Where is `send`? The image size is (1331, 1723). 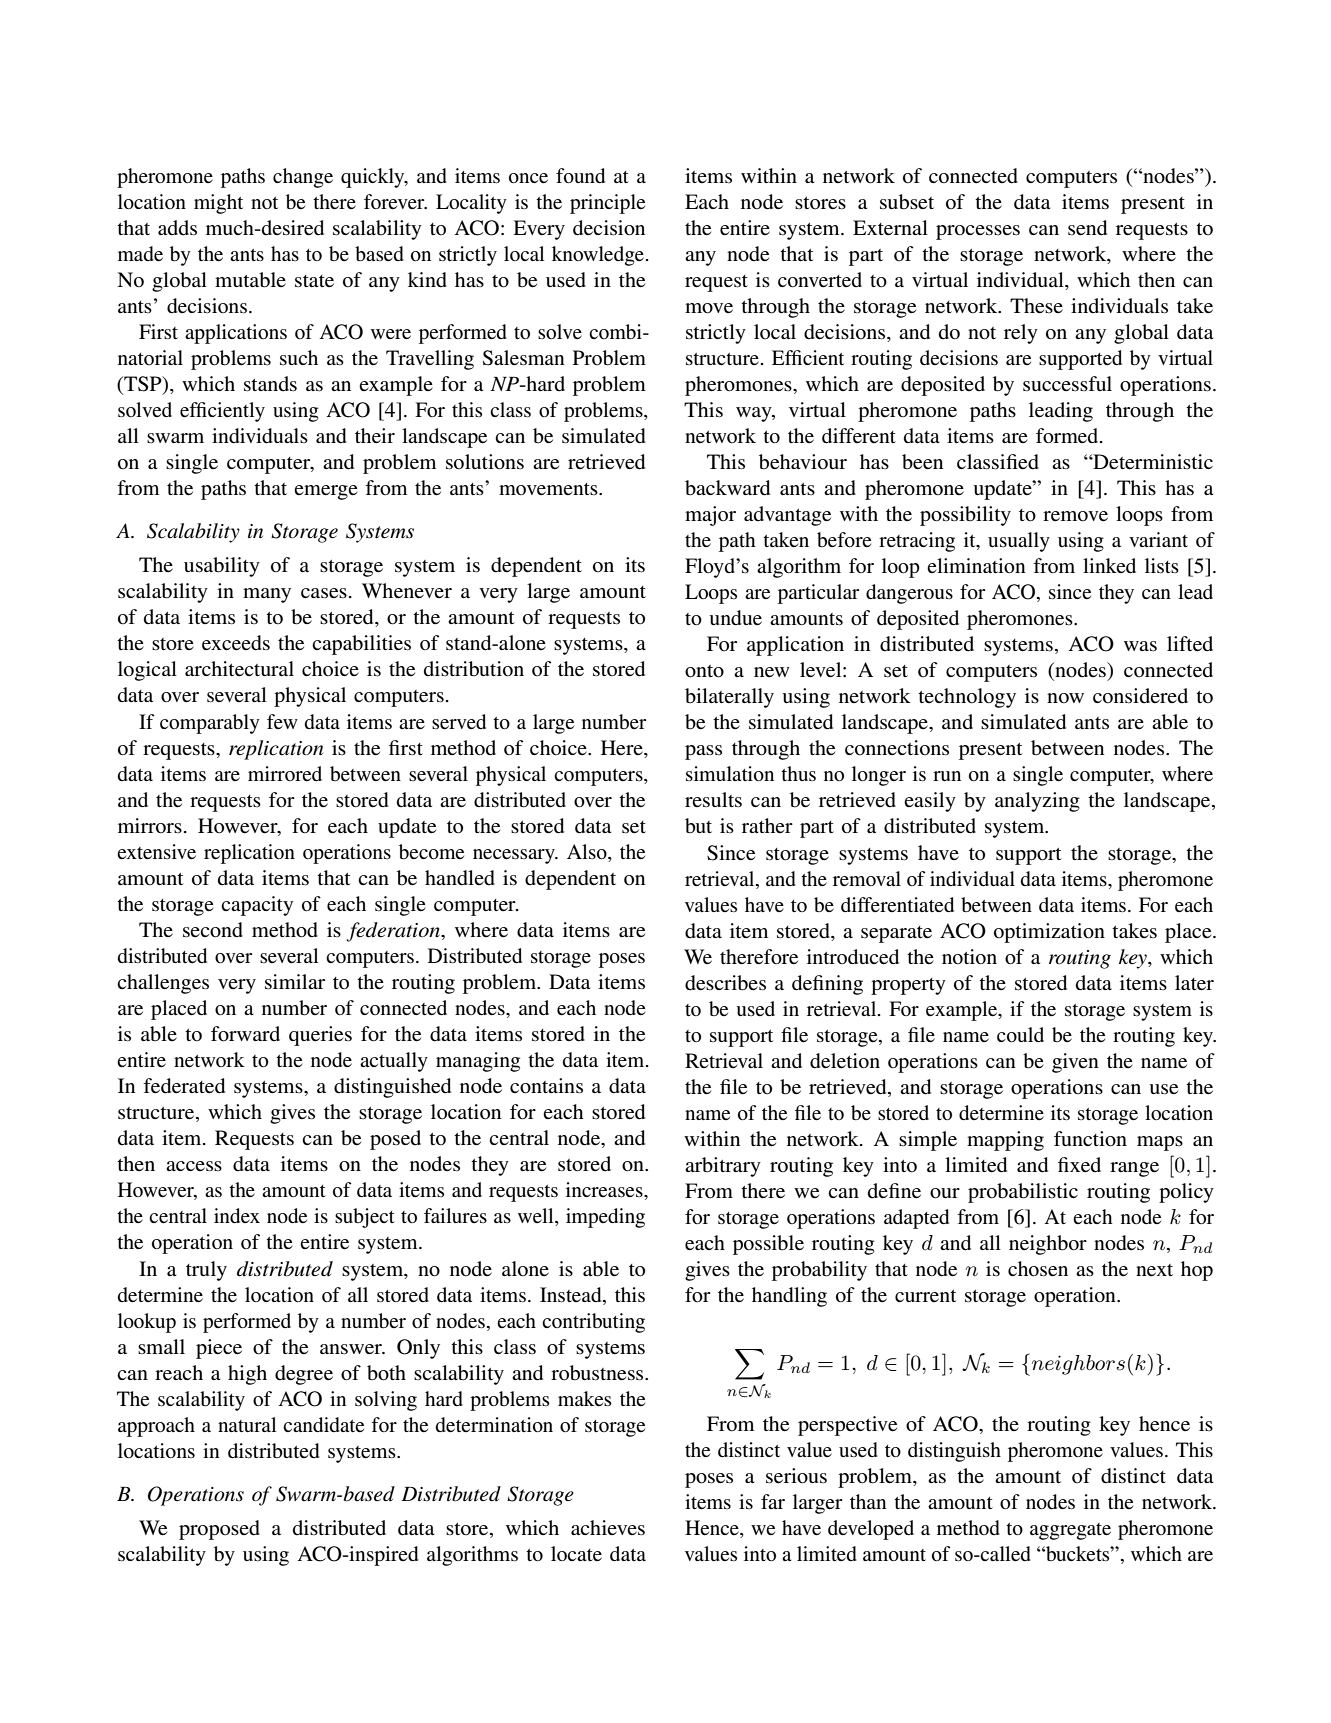 send is located at coordinates (1087, 228).
